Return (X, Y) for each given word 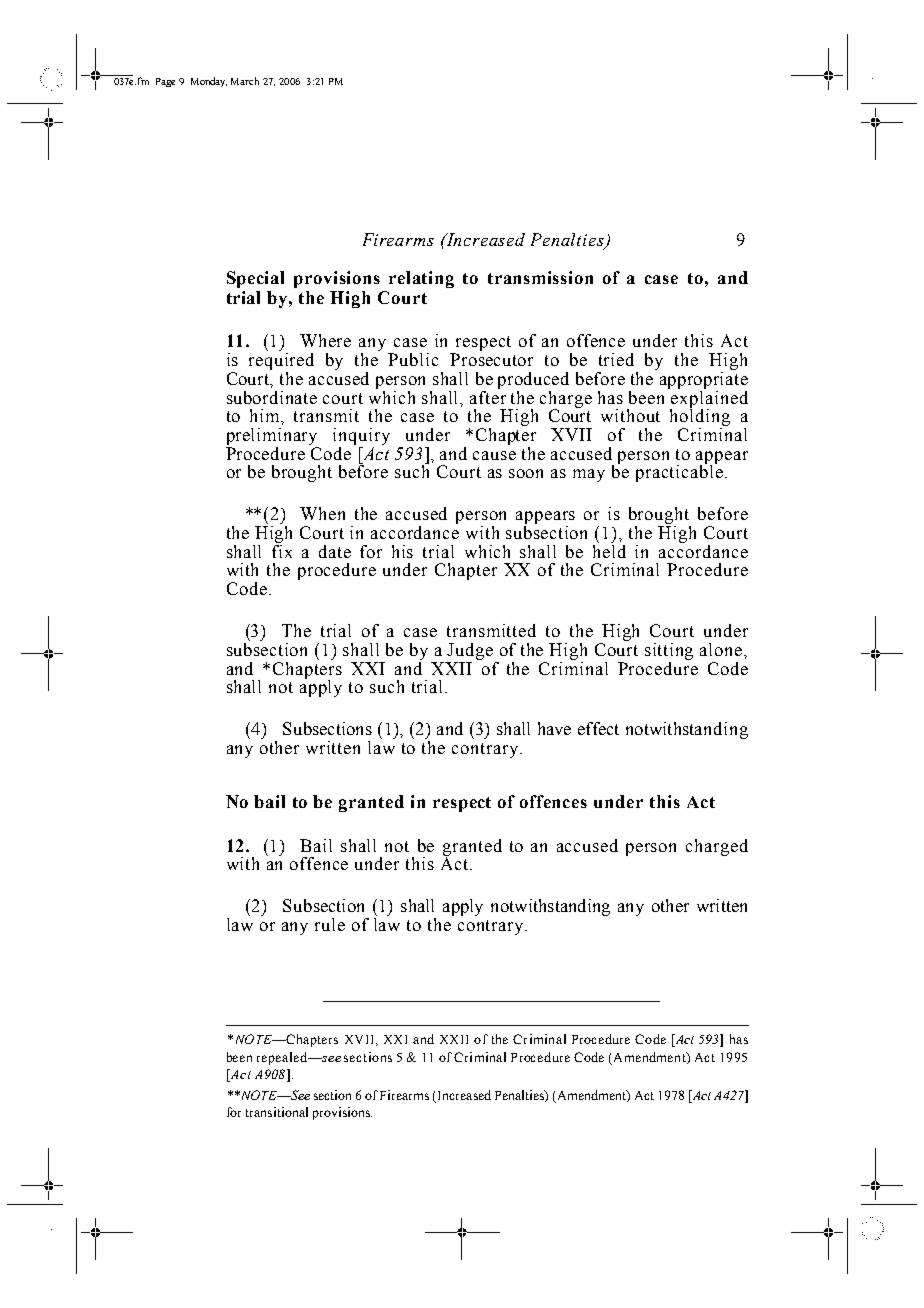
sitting (669, 651)
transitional (277, 1112)
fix (282, 550)
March (245, 81)
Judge (470, 651)
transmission (540, 277)
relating (421, 279)
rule (330, 924)
